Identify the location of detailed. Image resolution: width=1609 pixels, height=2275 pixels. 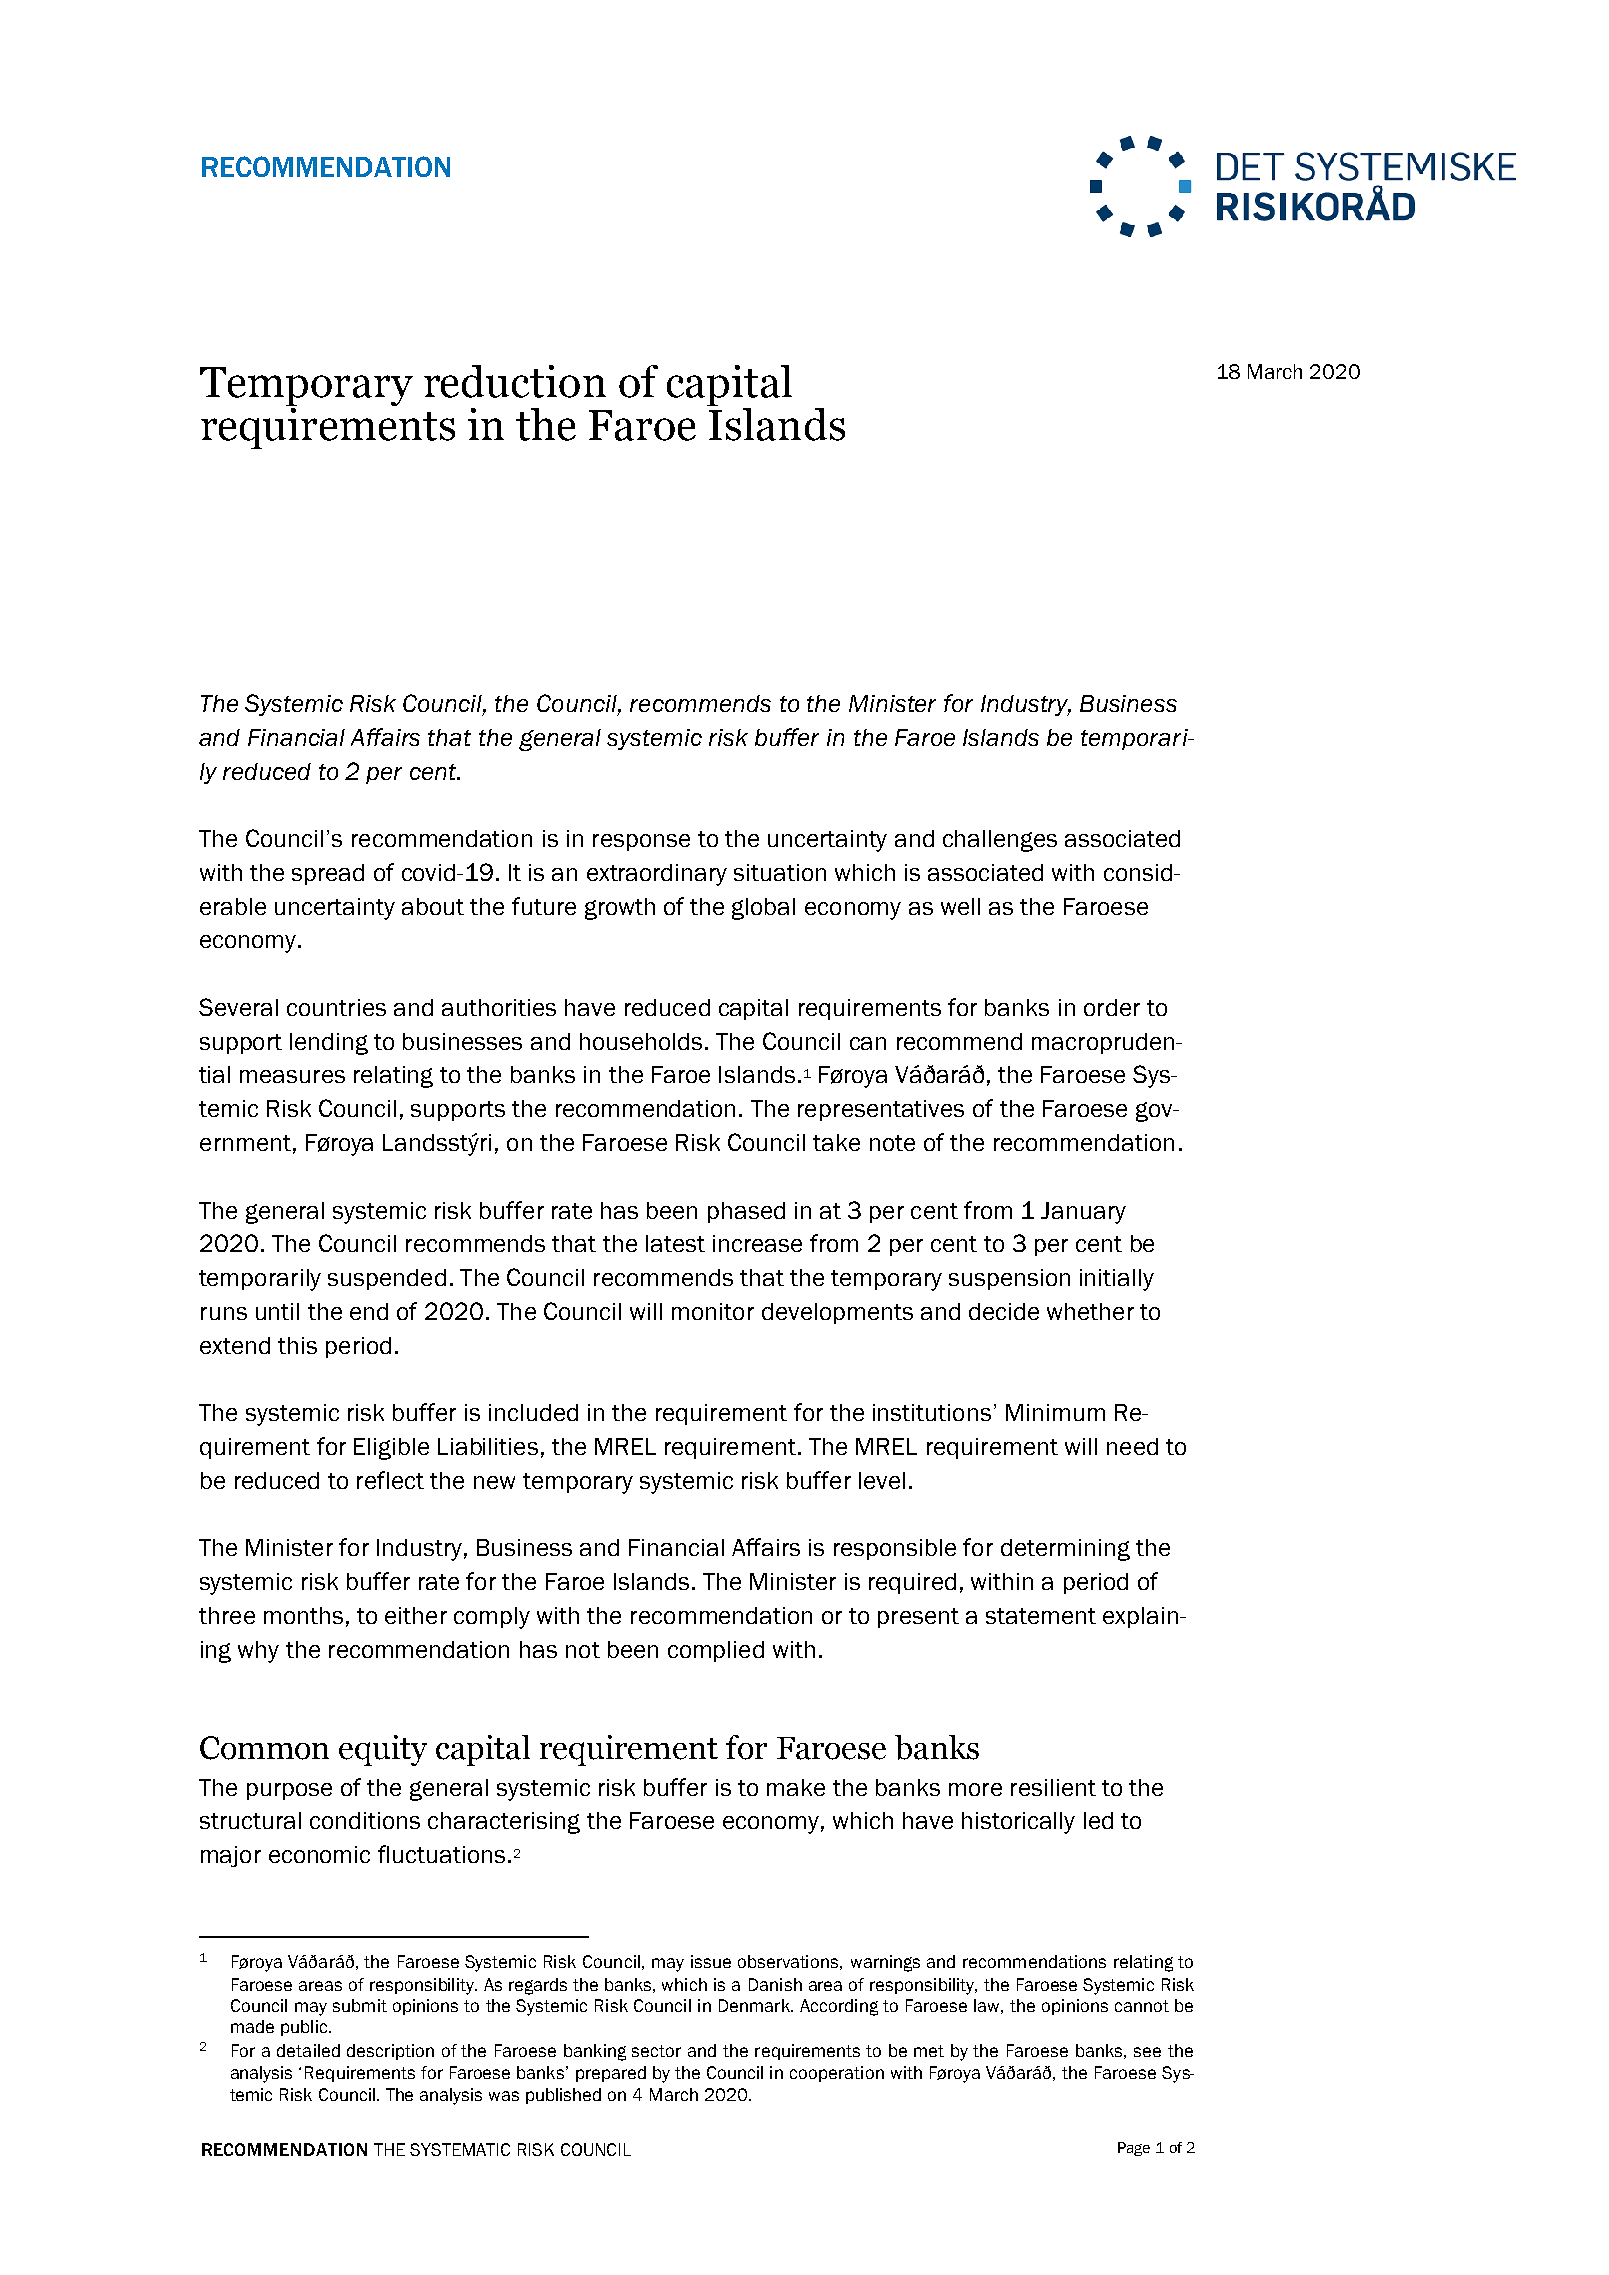
(308, 2050).
